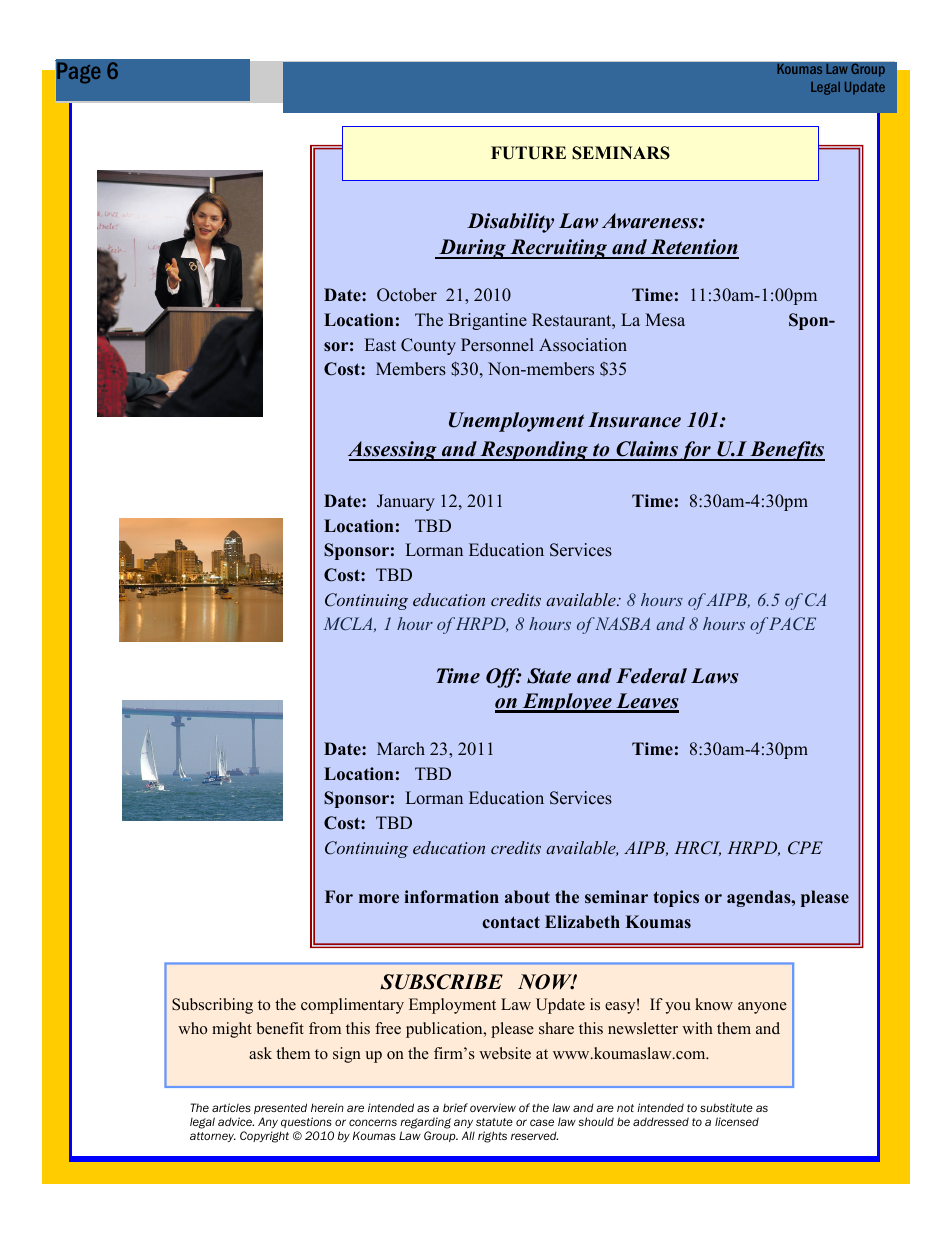 This document has width=952, height=1233. I want to click on more, so click(379, 899).
